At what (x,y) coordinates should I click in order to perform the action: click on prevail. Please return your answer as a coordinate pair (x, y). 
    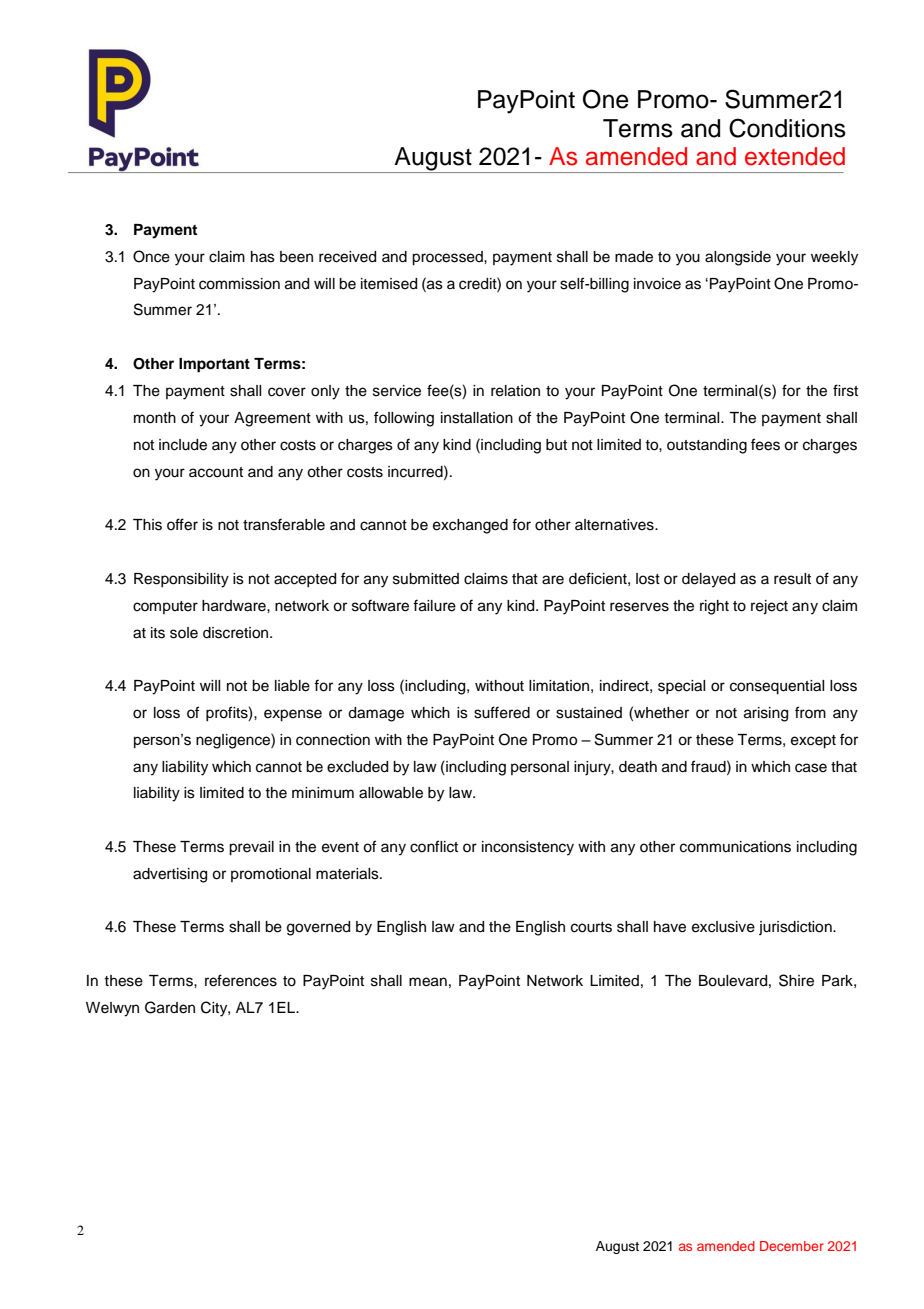
    Looking at the image, I should click on (251, 848).
